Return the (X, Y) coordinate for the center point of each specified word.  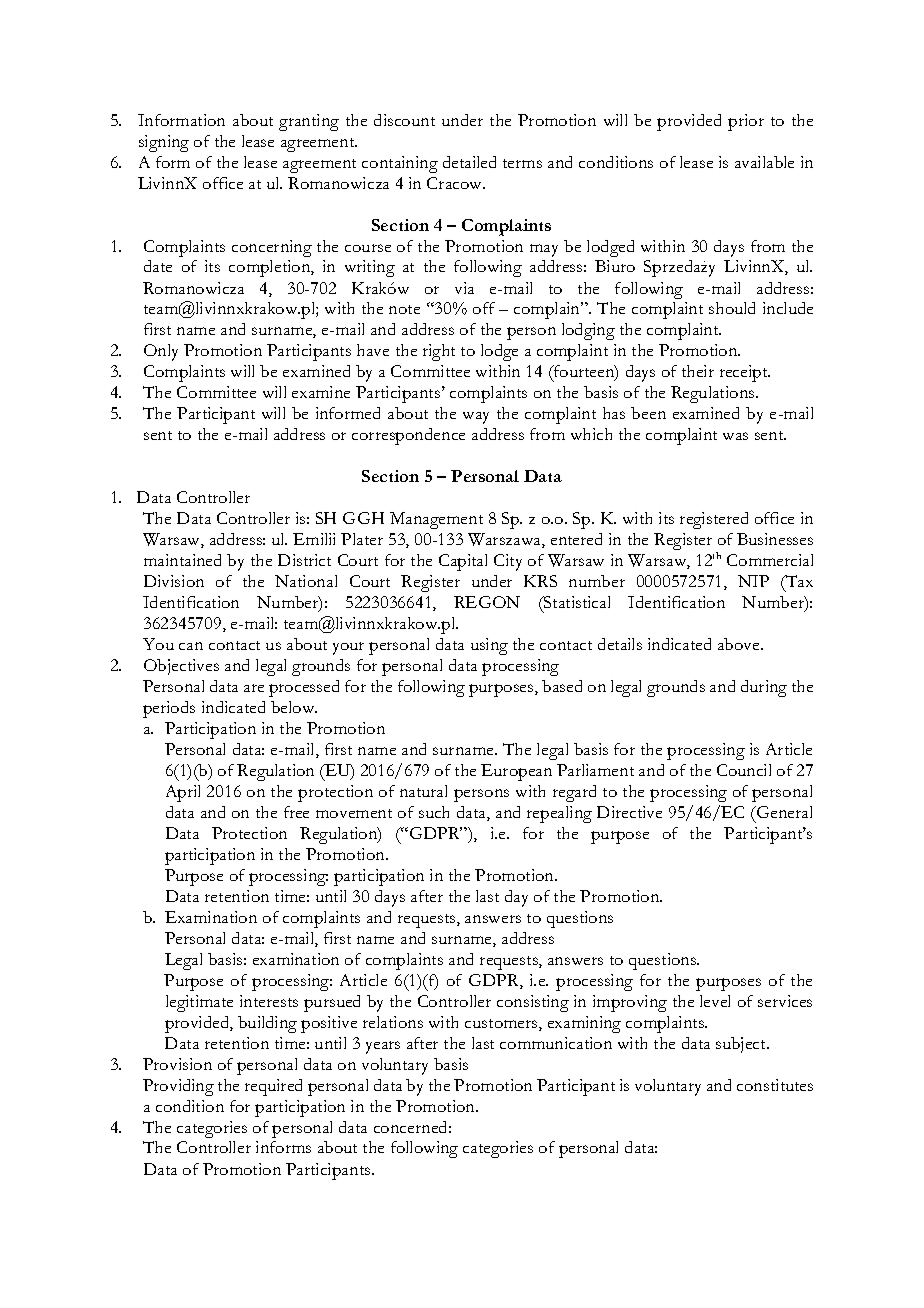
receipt (745, 373)
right (439, 352)
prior (746, 122)
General (783, 812)
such (434, 812)
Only (161, 352)
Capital (463, 562)
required (273, 1087)
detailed (469, 162)
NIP (753, 581)
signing (164, 143)
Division (174, 581)
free (296, 812)
